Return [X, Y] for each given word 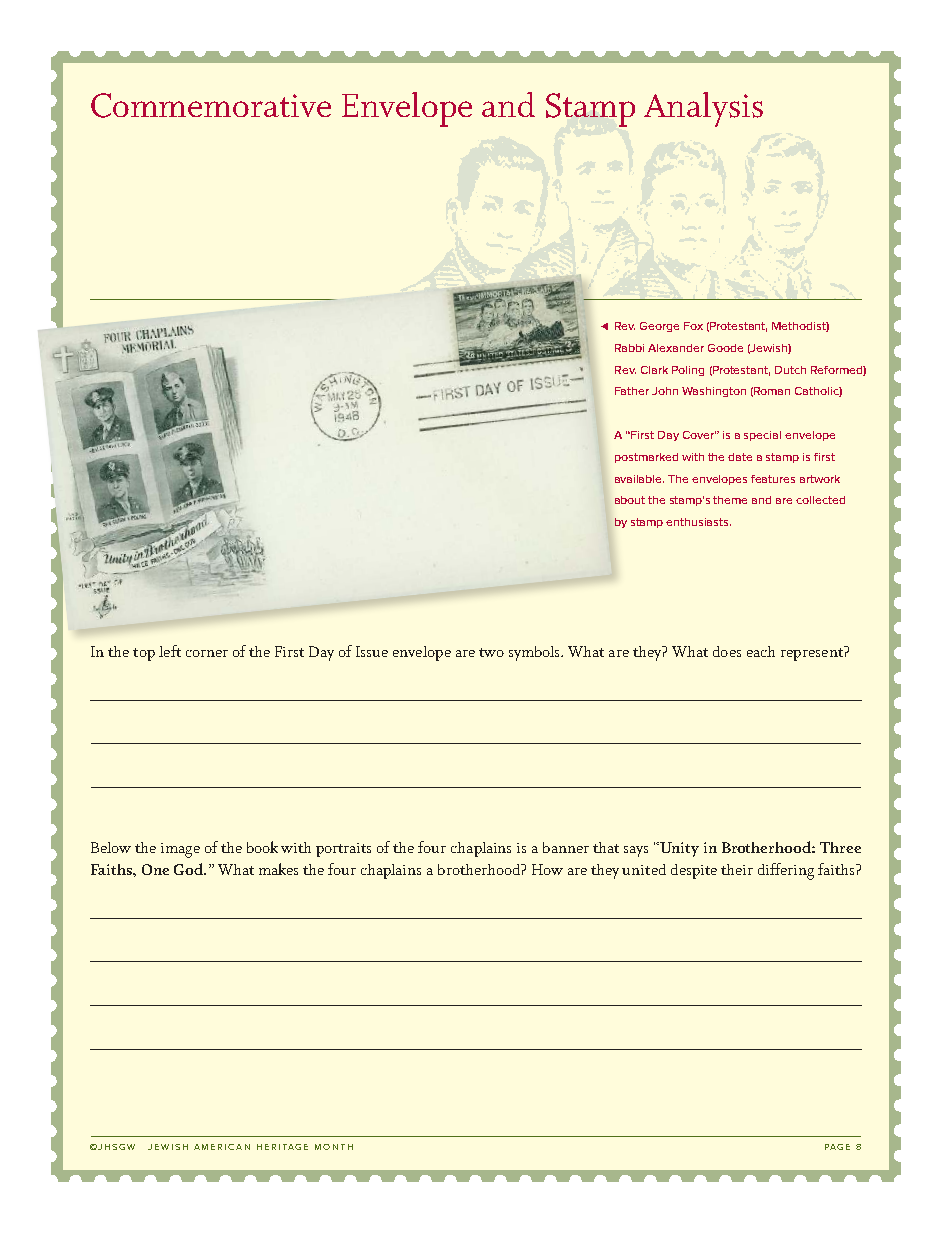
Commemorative [211, 105]
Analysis [703, 109]
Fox [693, 326]
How [547, 869]
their [737, 869]
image [180, 850]
